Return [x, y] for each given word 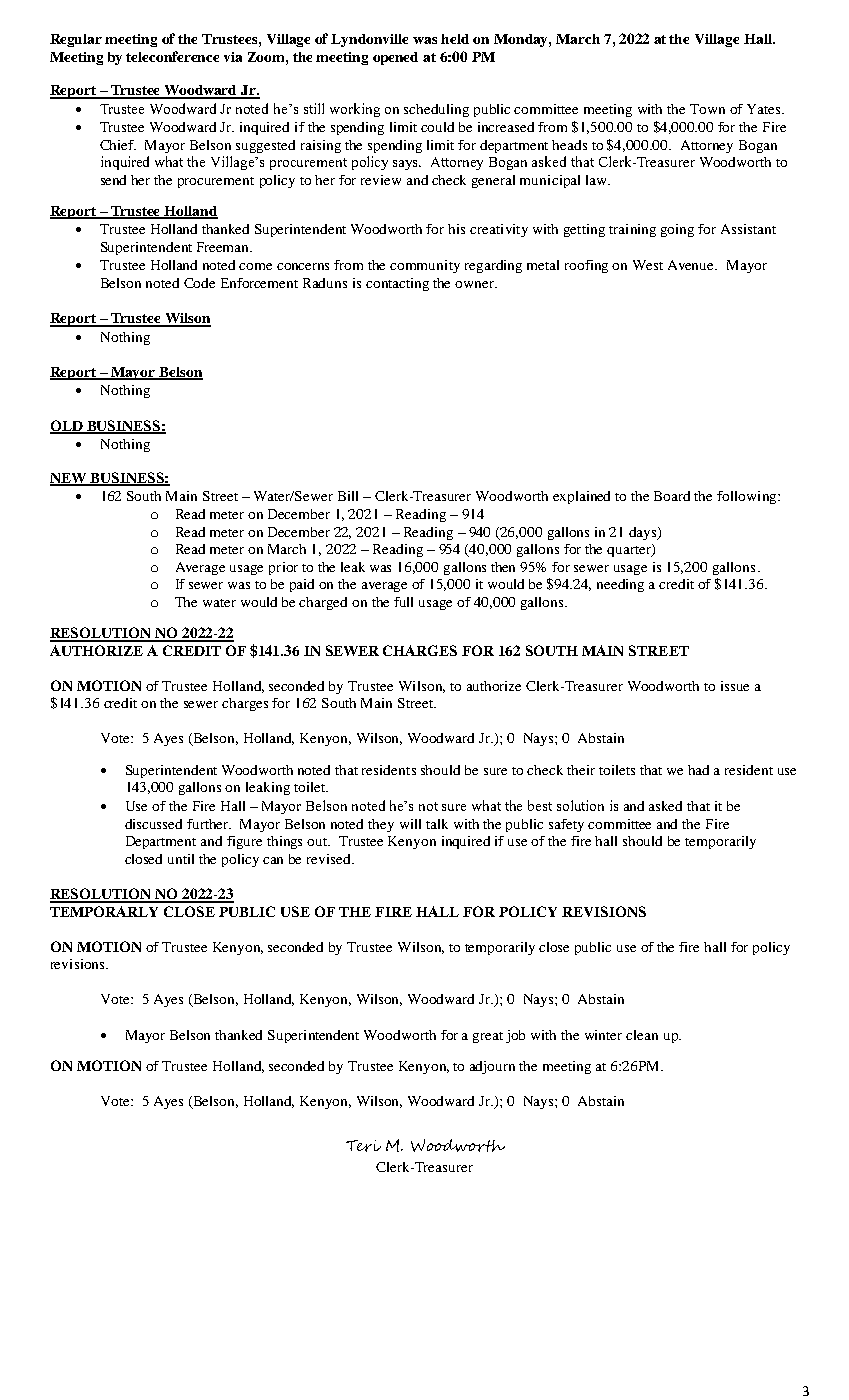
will [410, 824]
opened [395, 58]
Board [672, 496]
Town [707, 109]
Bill [348, 496]
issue [735, 686]
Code [199, 283]
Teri [363, 1146]
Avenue [692, 265]
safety [566, 825]
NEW [69, 479]
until [181, 859]
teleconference [172, 56]
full [403, 602]
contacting [397, 284]
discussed [153, 824]
